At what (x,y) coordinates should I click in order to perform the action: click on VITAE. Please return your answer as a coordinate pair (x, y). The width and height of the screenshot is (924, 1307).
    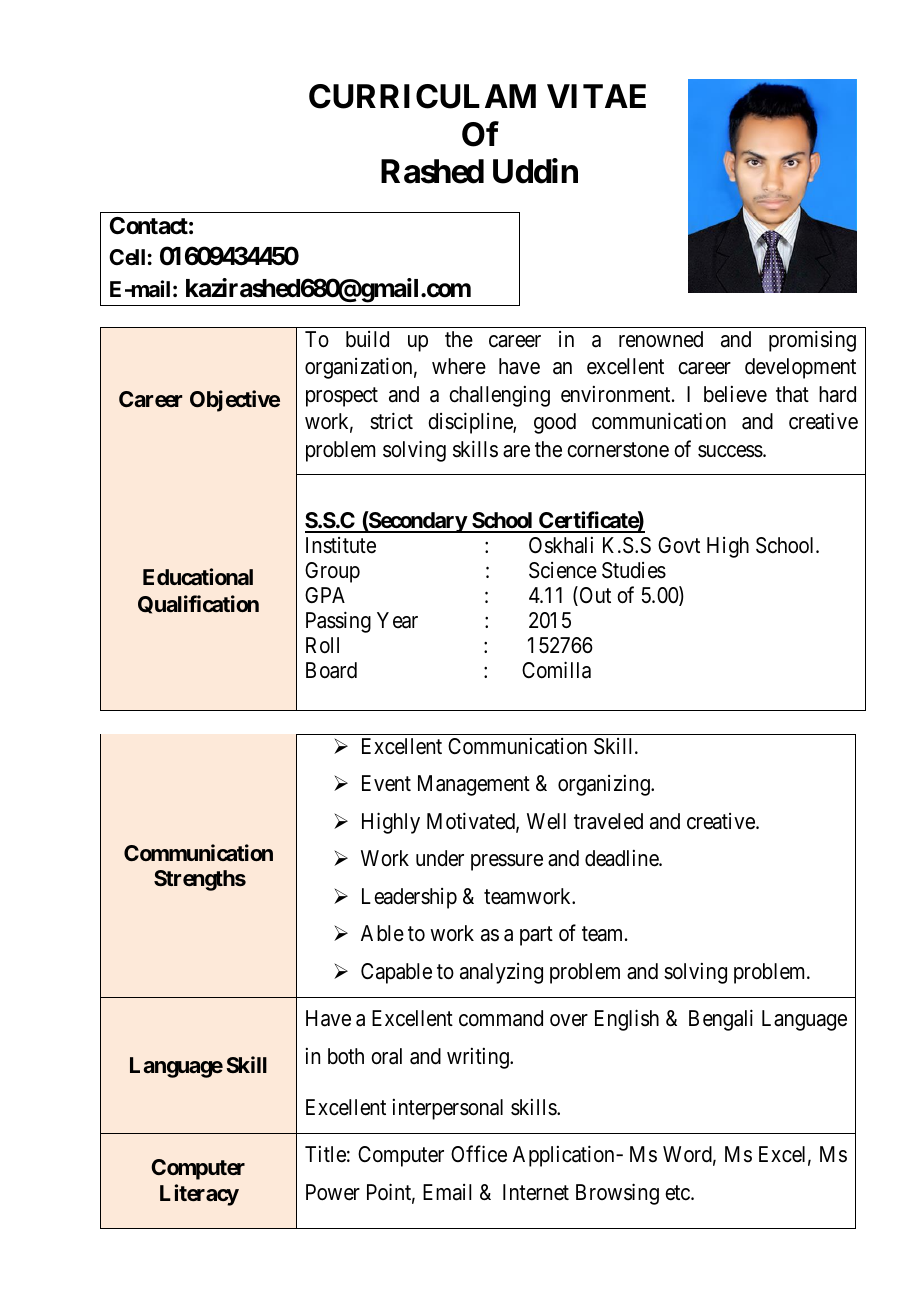
    Looking at the image, I should click on (596, 96).
